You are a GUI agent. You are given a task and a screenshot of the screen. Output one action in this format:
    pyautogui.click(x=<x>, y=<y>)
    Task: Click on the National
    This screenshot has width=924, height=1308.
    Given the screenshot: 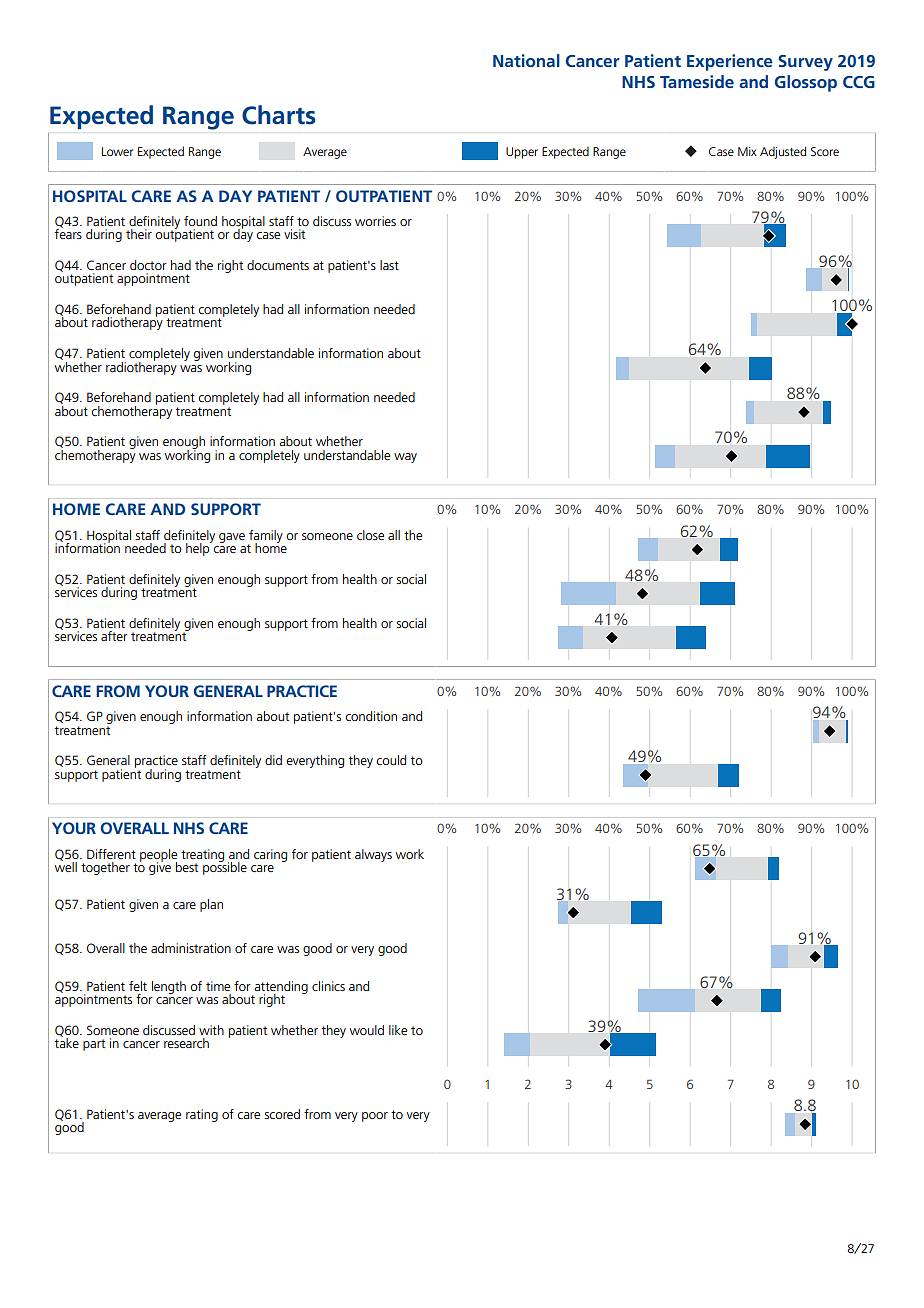 What is the action you would take?
    pyautogui.click(x=526, y=60)
